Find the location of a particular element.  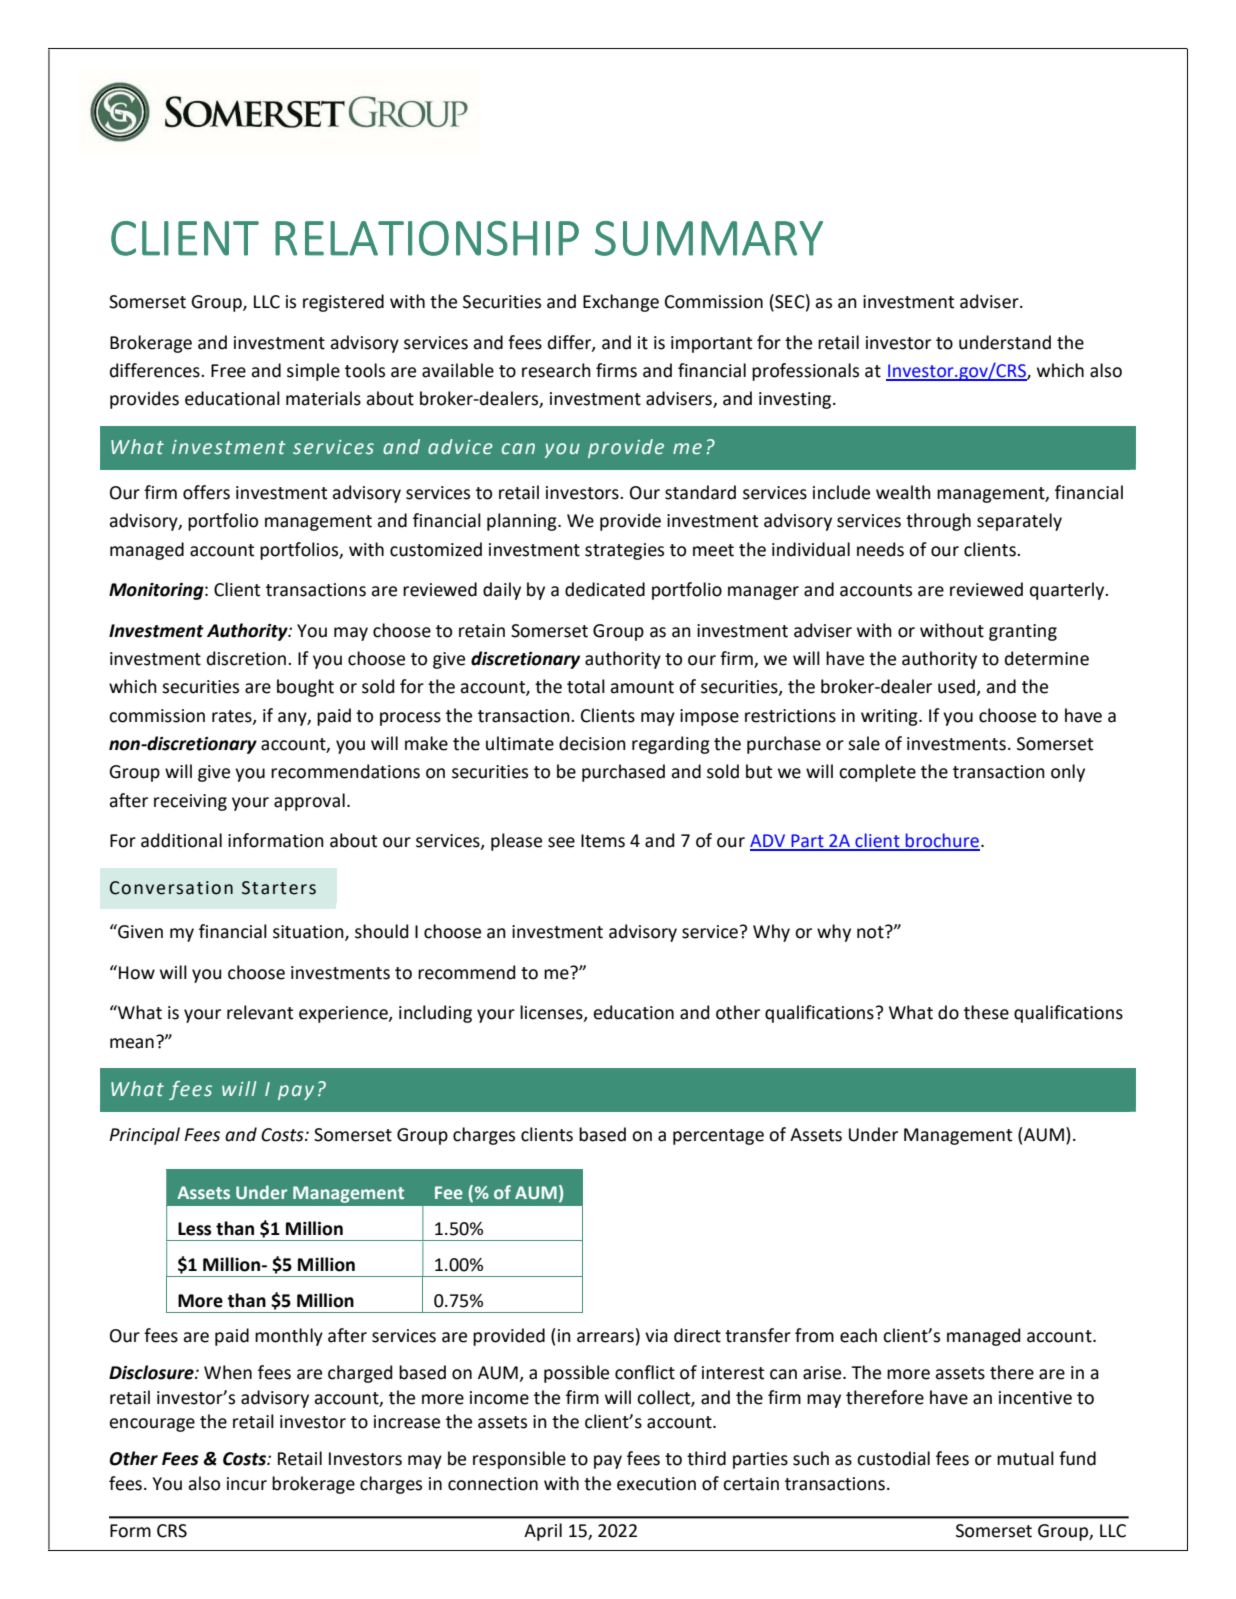

mutual is located at coordinates (1025, 1458).
